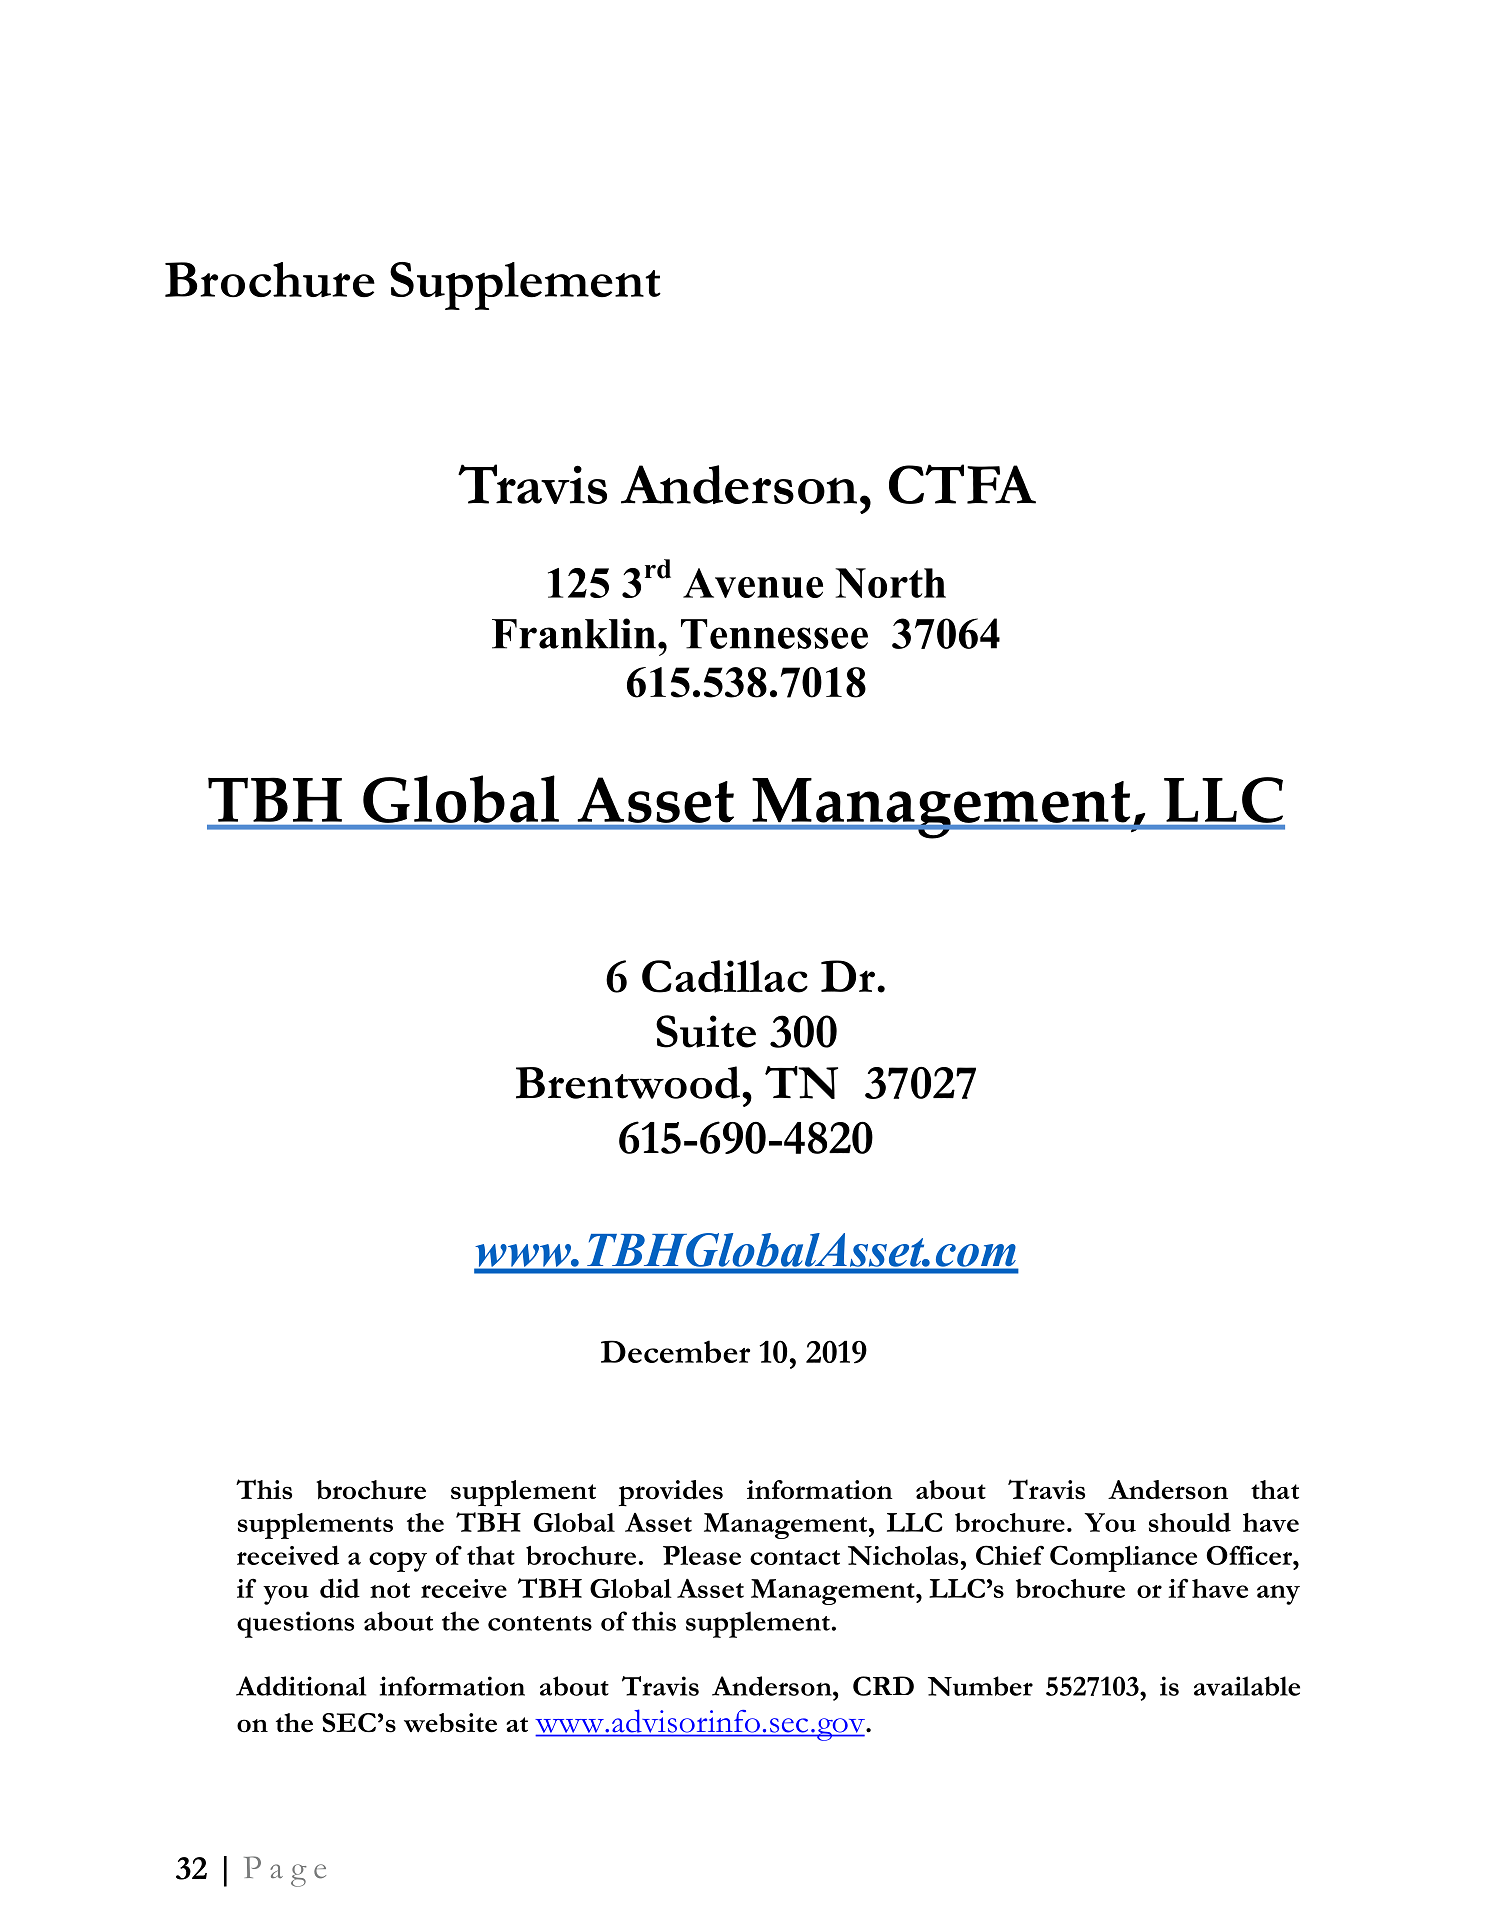 The height and width of the screenshot is (1930, 1492). I want to click on website, so click(450, 1723).
